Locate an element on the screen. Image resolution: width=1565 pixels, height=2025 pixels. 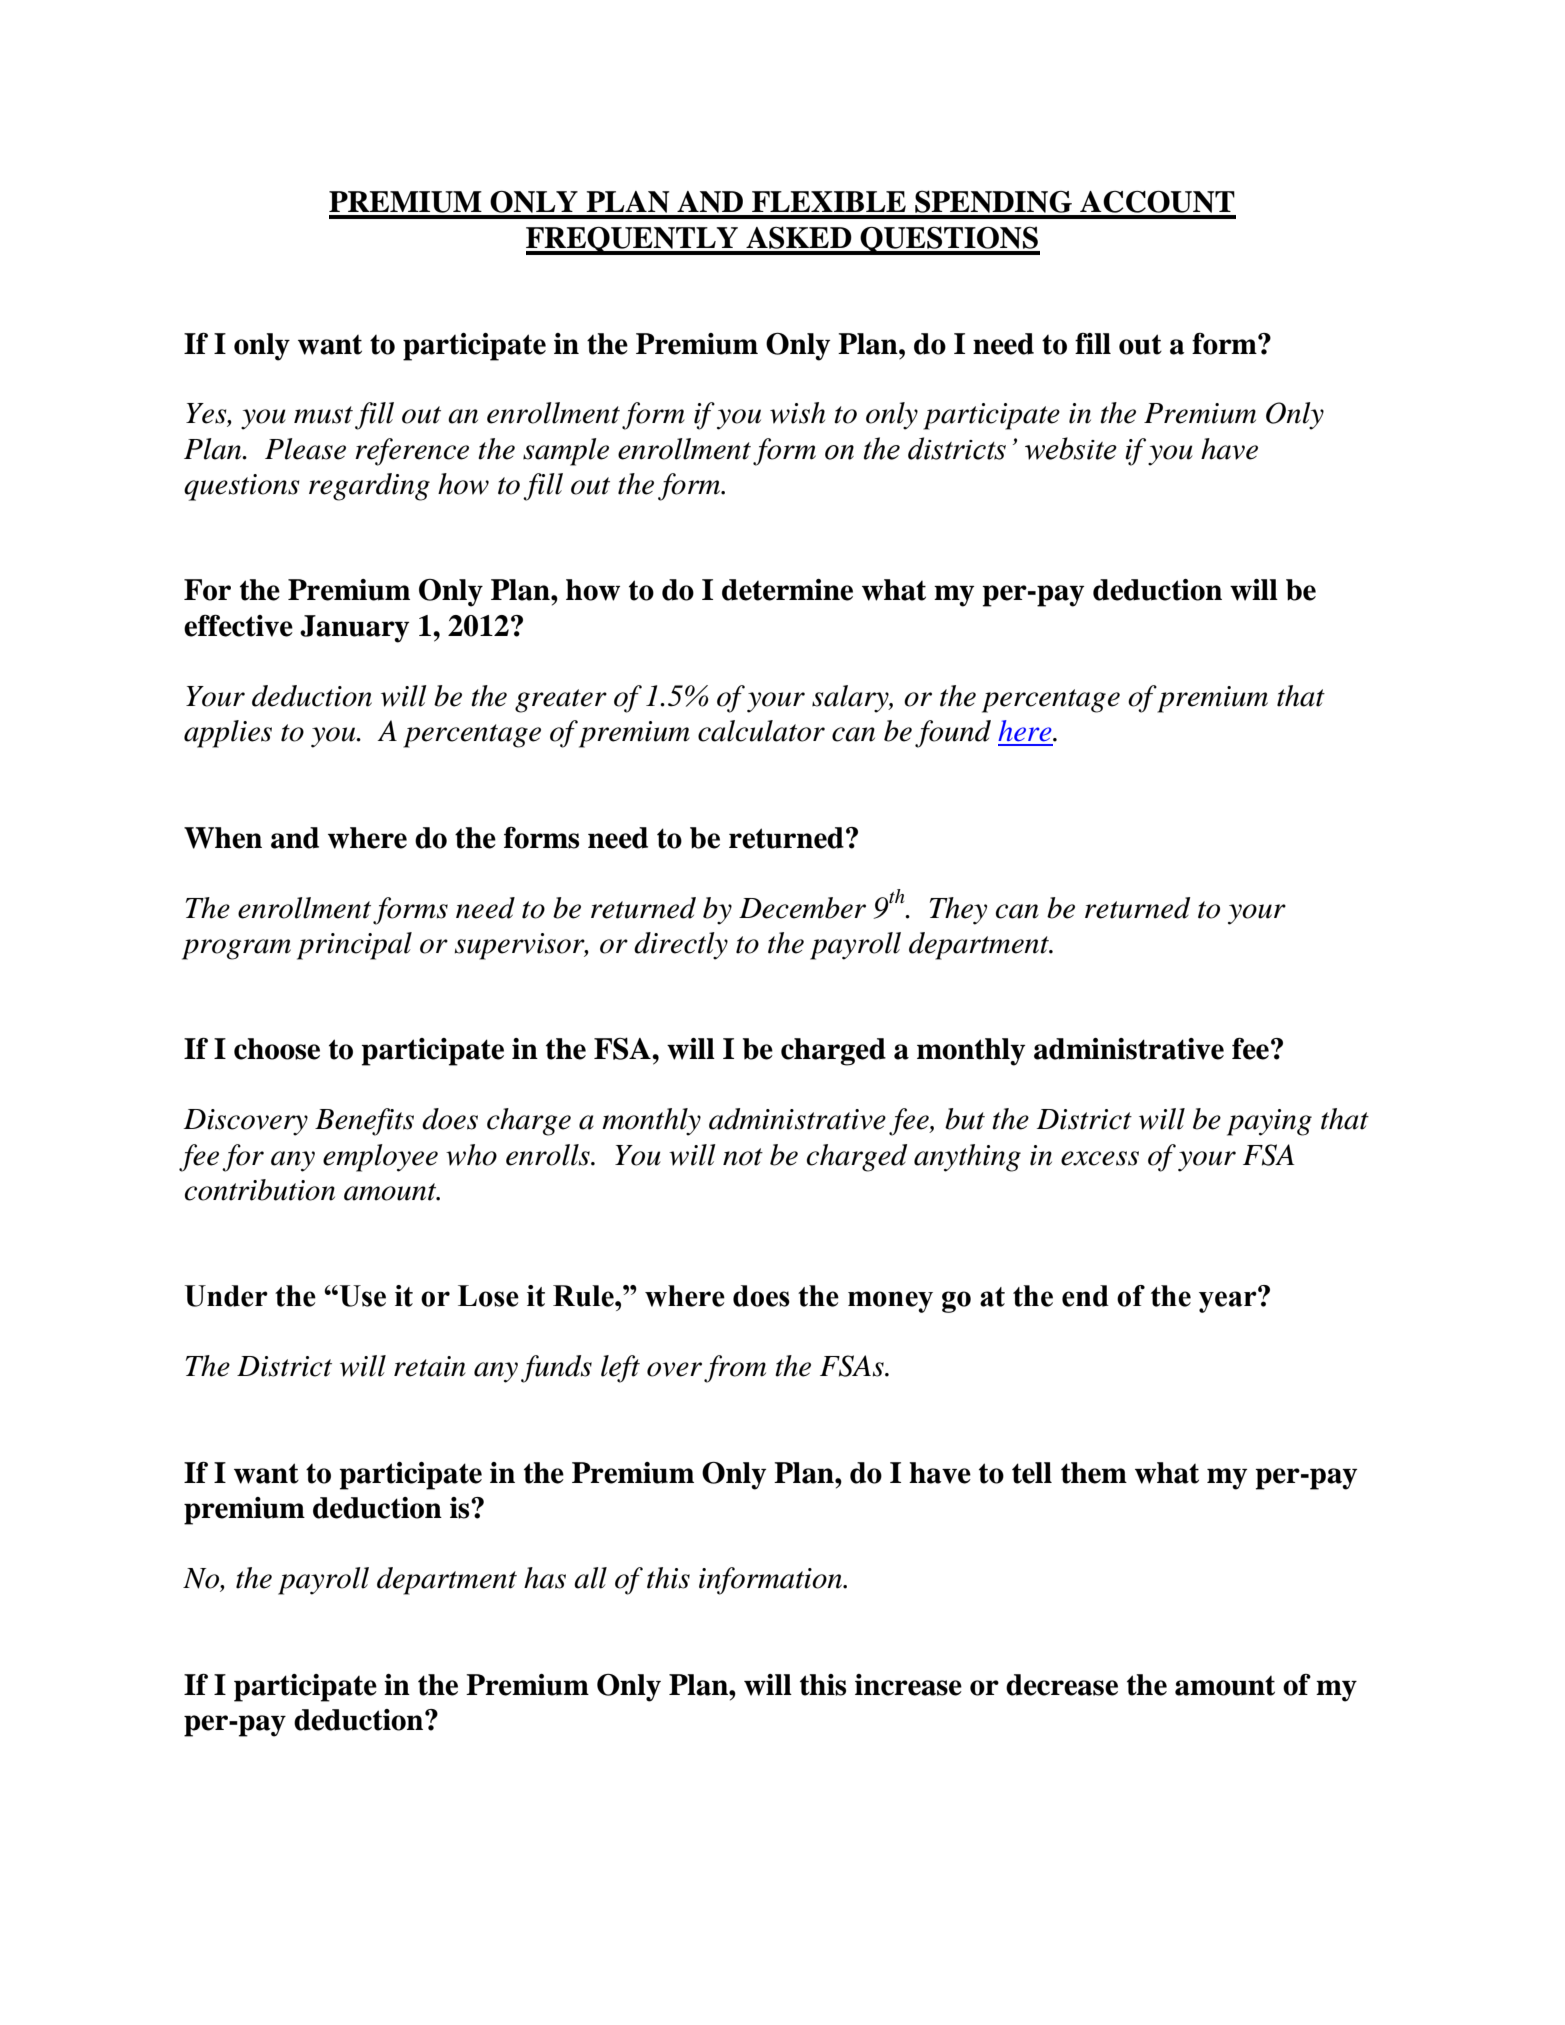
determine is located at coordinates (787, 590).
